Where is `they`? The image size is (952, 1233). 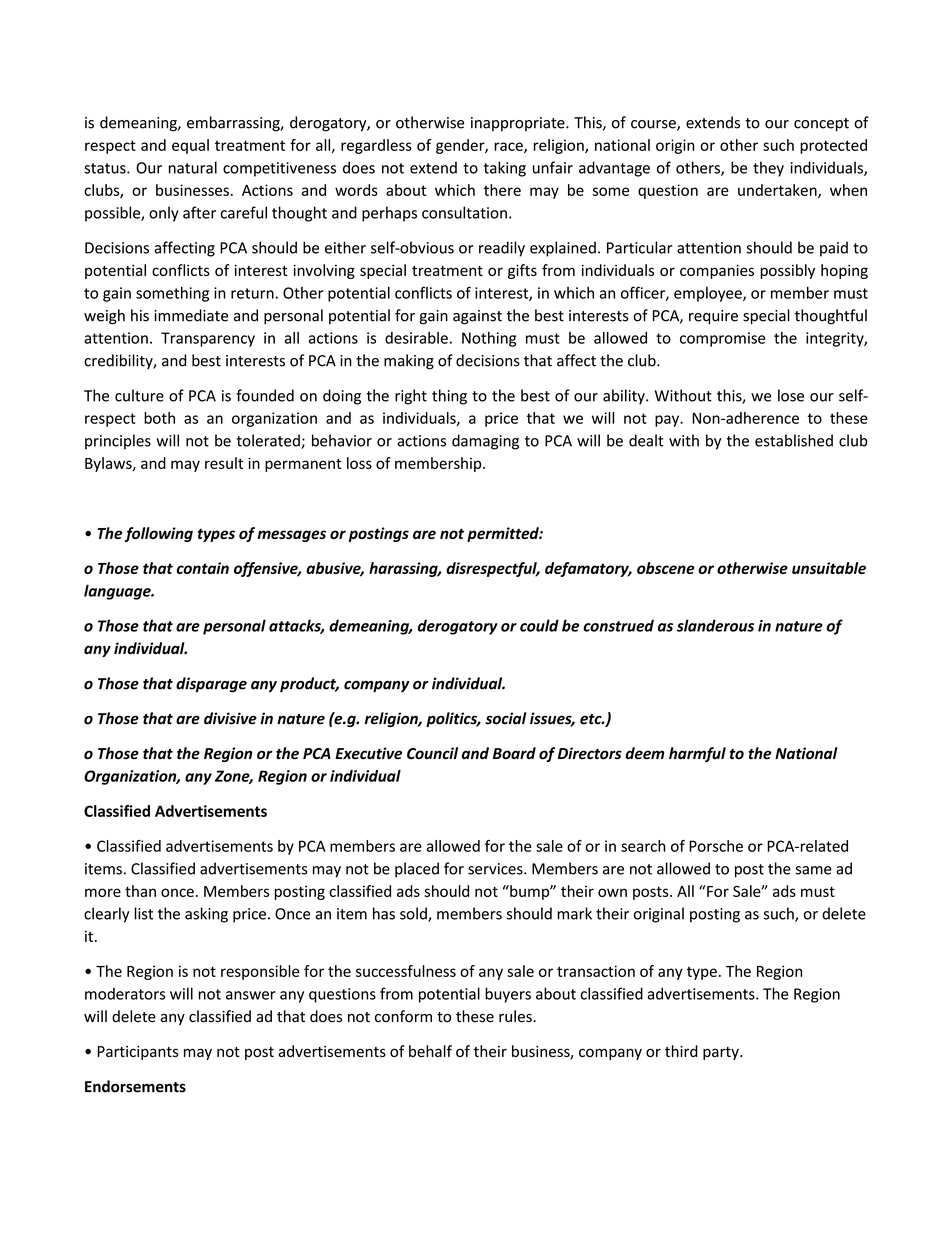
they is located at coordinates (768, 169).
